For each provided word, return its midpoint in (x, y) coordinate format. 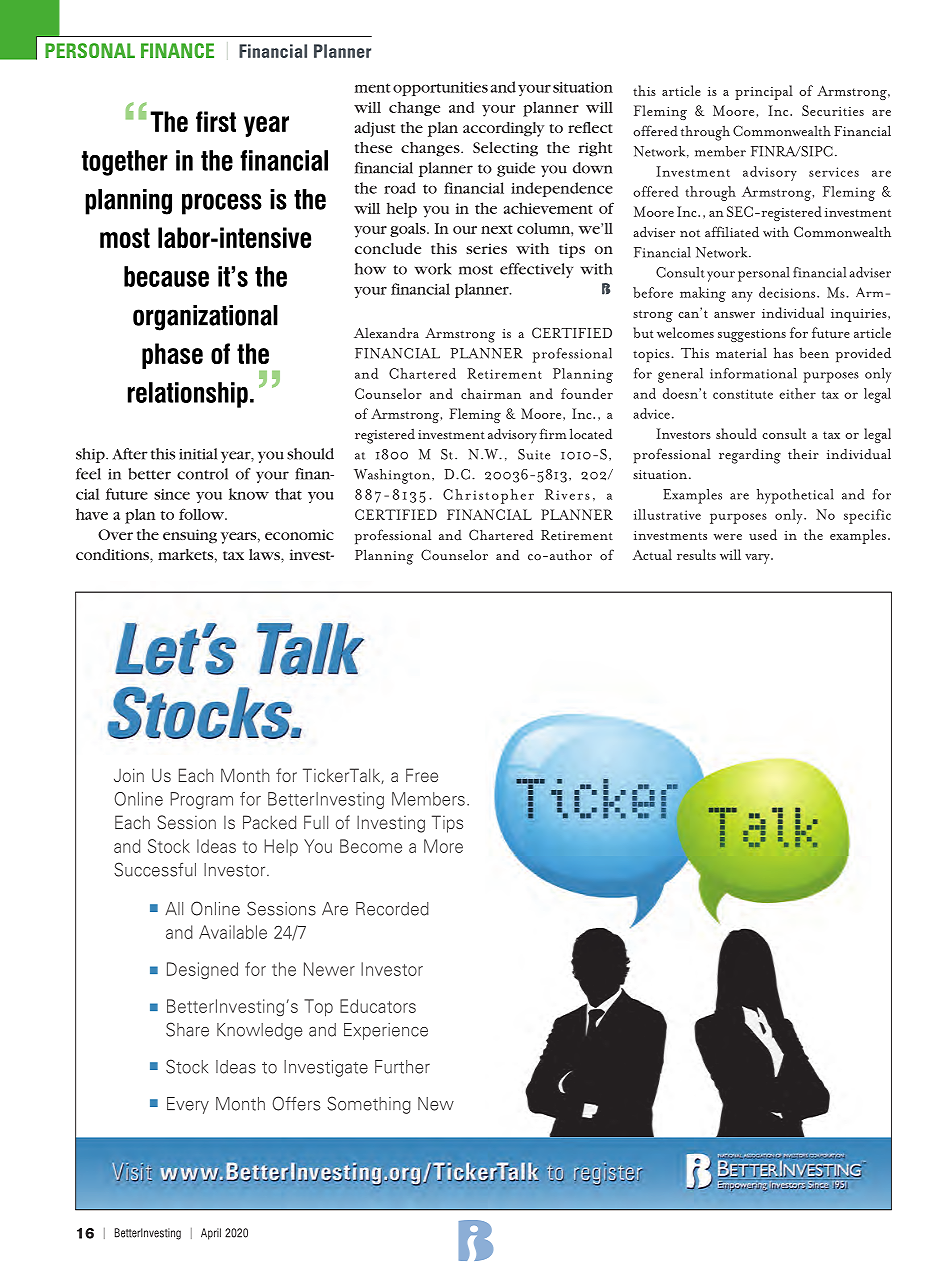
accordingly (503, 129)
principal (764, 92)
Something (369, 1105)
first (216, 121)
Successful (155, 869)
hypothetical (795, 496)
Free (422, 775)
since (172, 494)
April (211, 1234)
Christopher (488, 496)
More (443, 846)
